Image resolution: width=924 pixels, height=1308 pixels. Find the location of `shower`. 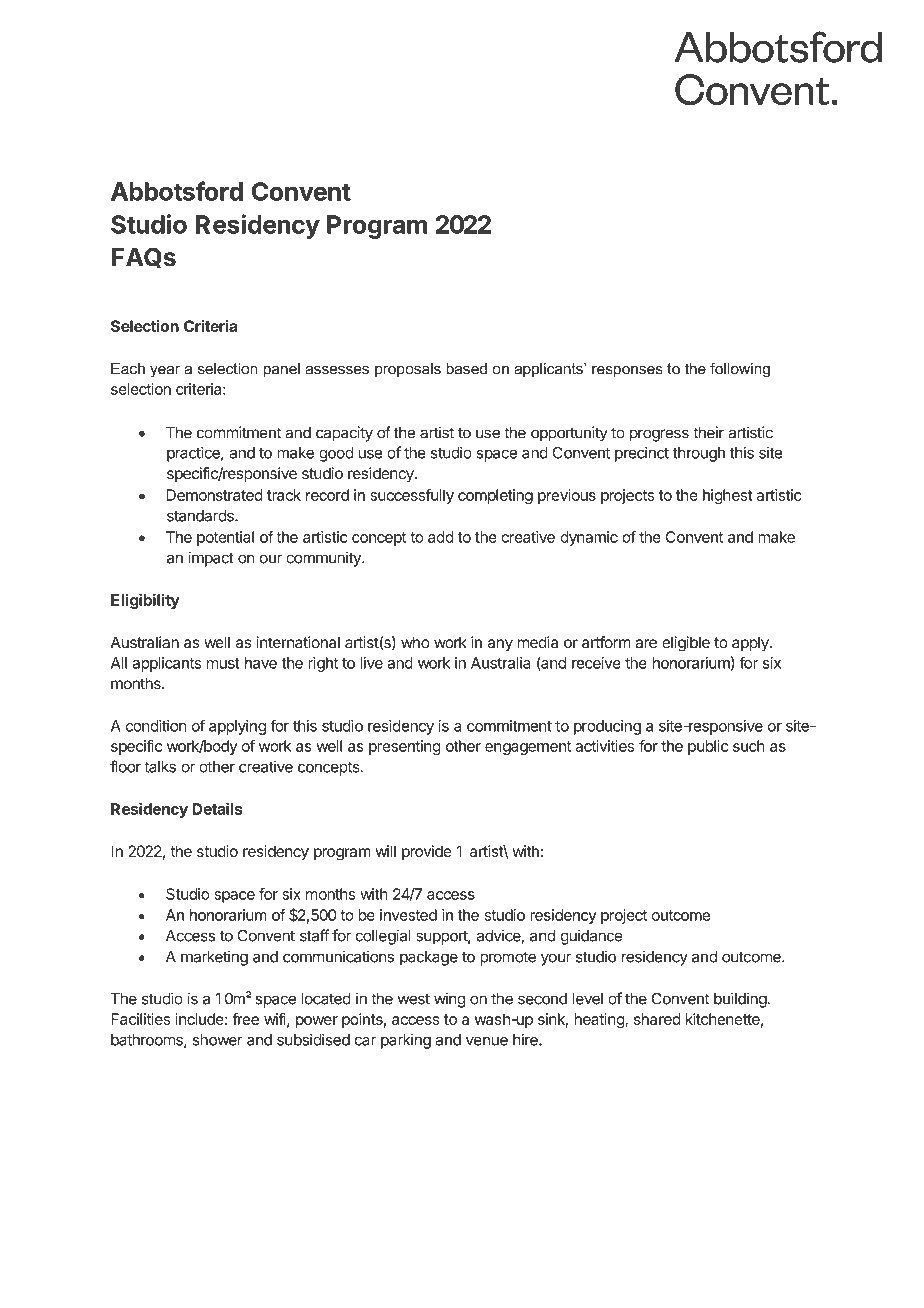

shower is located at coordinates (218, 1040).
